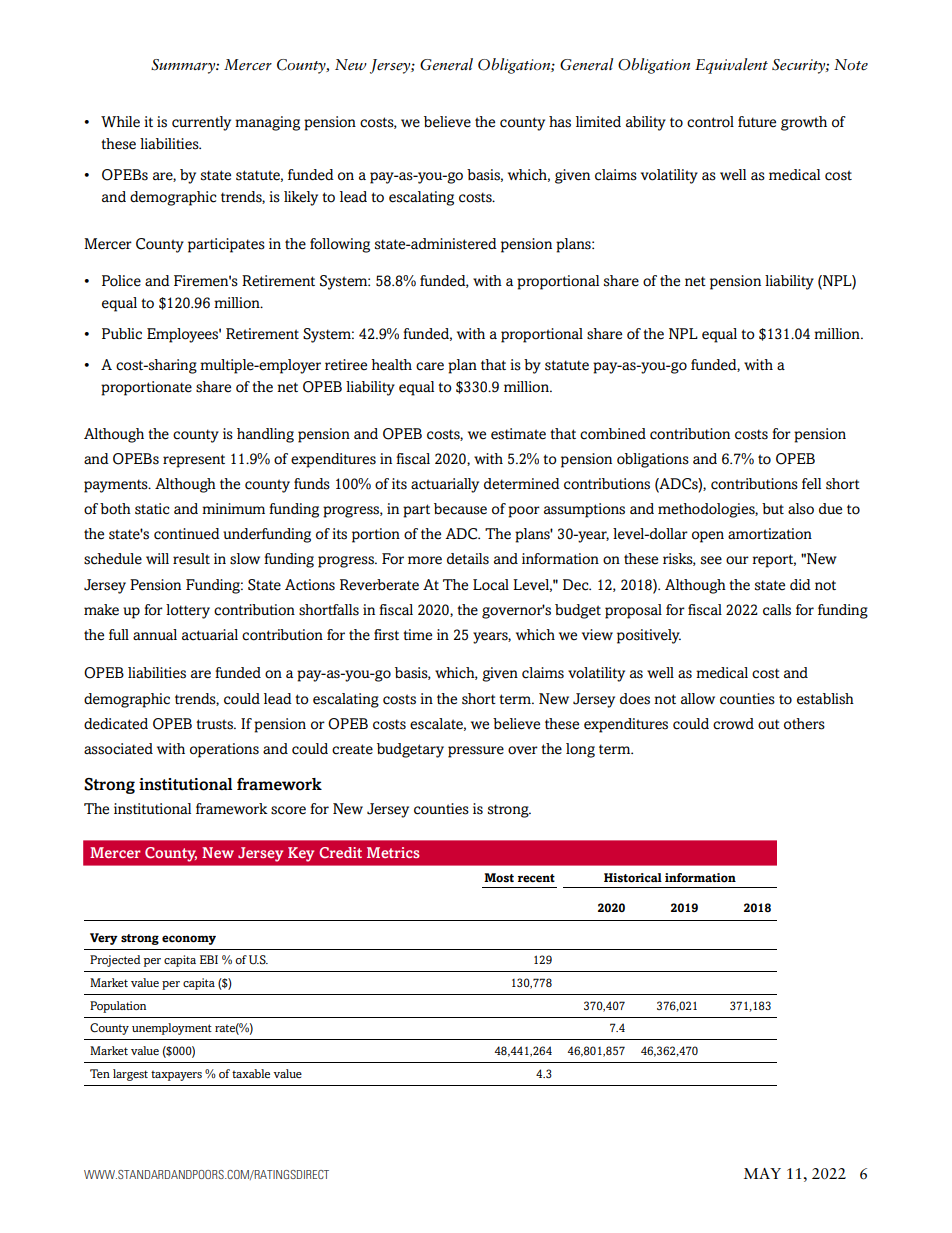 The image size is (952, 1233). Describe the element at coordinates (762, 1173) in the screenshot. I see `MAY` at that location.
